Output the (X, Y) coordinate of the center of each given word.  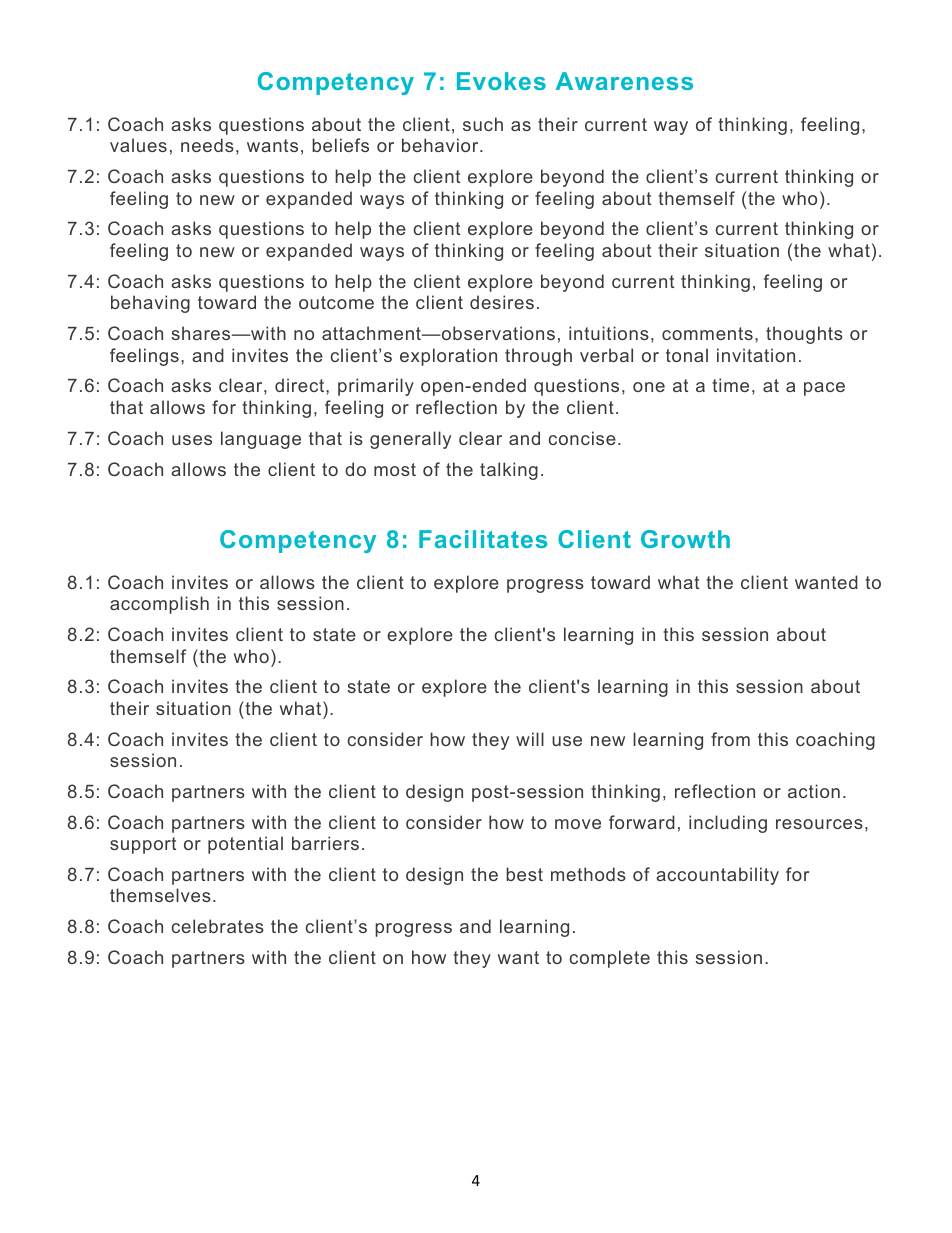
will (530, 739)
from (730, 739)
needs (207, 145)
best (524, 874)
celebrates (218, 926)
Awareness (624, 81)
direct (301, 385)
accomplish (159, 605)
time (730, 385)
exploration (448, 357)
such (483, 124)
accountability (717, 876)
